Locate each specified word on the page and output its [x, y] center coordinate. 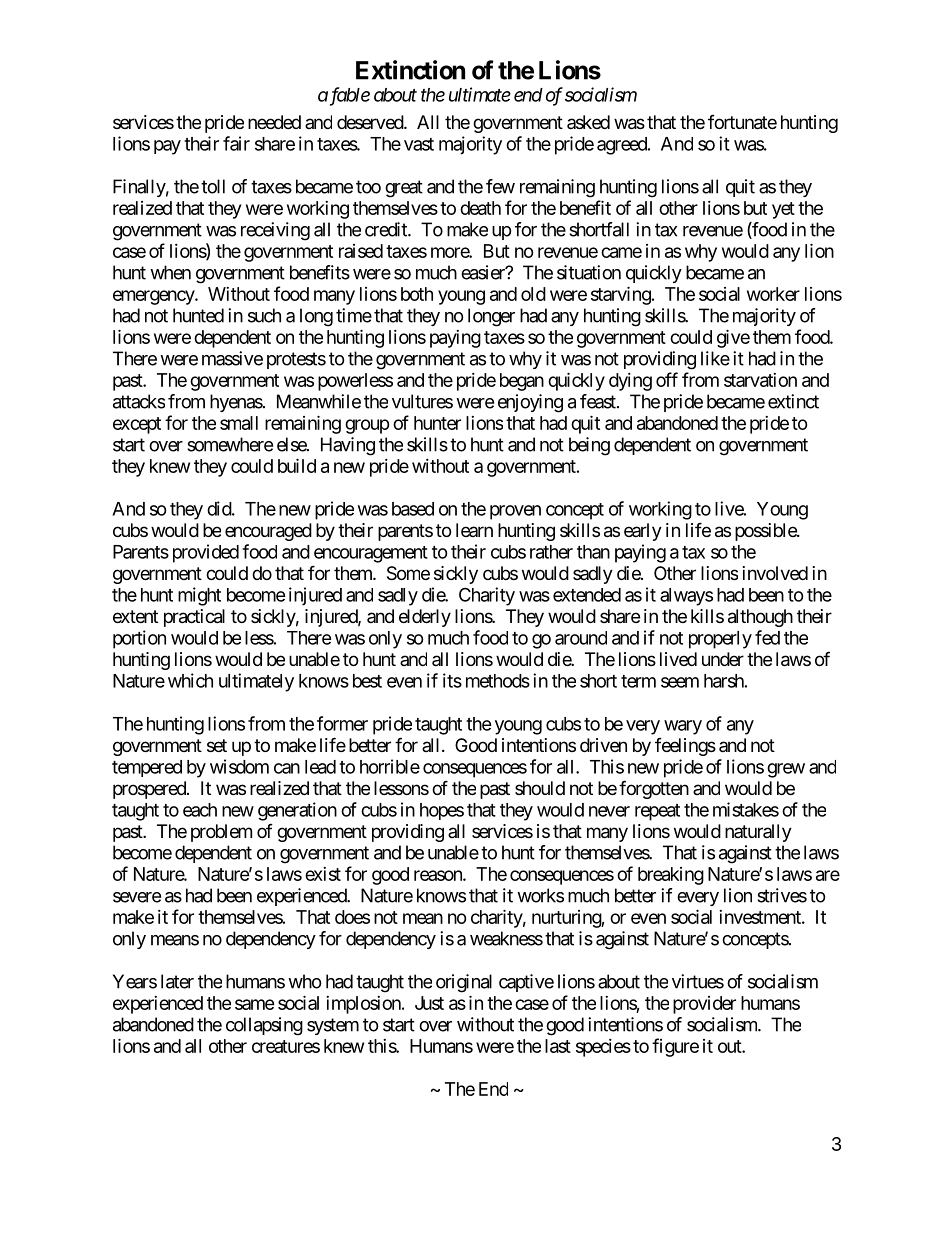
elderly [425, 618]
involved [775, 573]
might [199, 596]
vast [419, 144]
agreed [623, 146]
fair [236, 143]
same [255, 1004]
